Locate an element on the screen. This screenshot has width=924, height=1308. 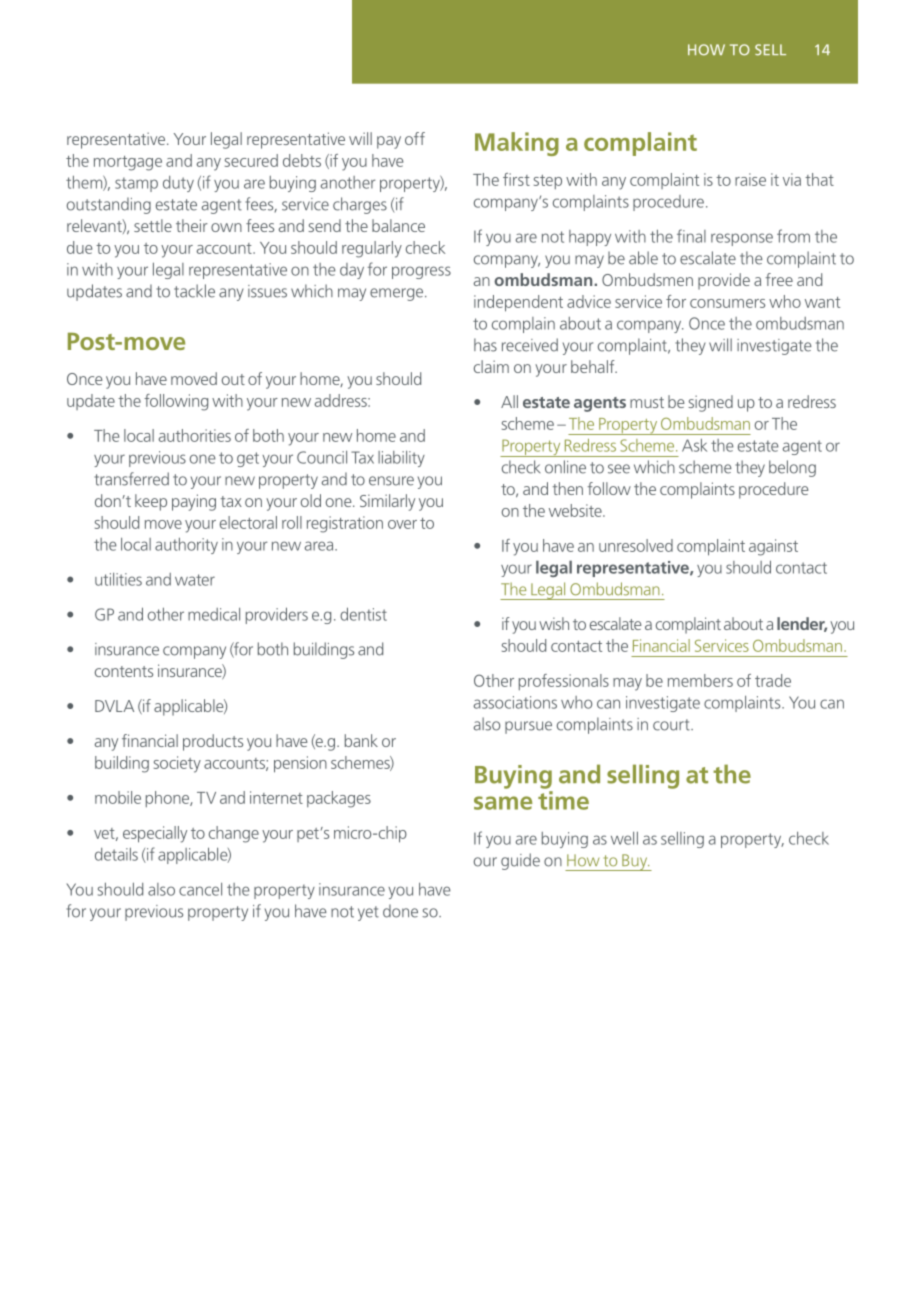
Ask is located at coordinates (694, 445).
